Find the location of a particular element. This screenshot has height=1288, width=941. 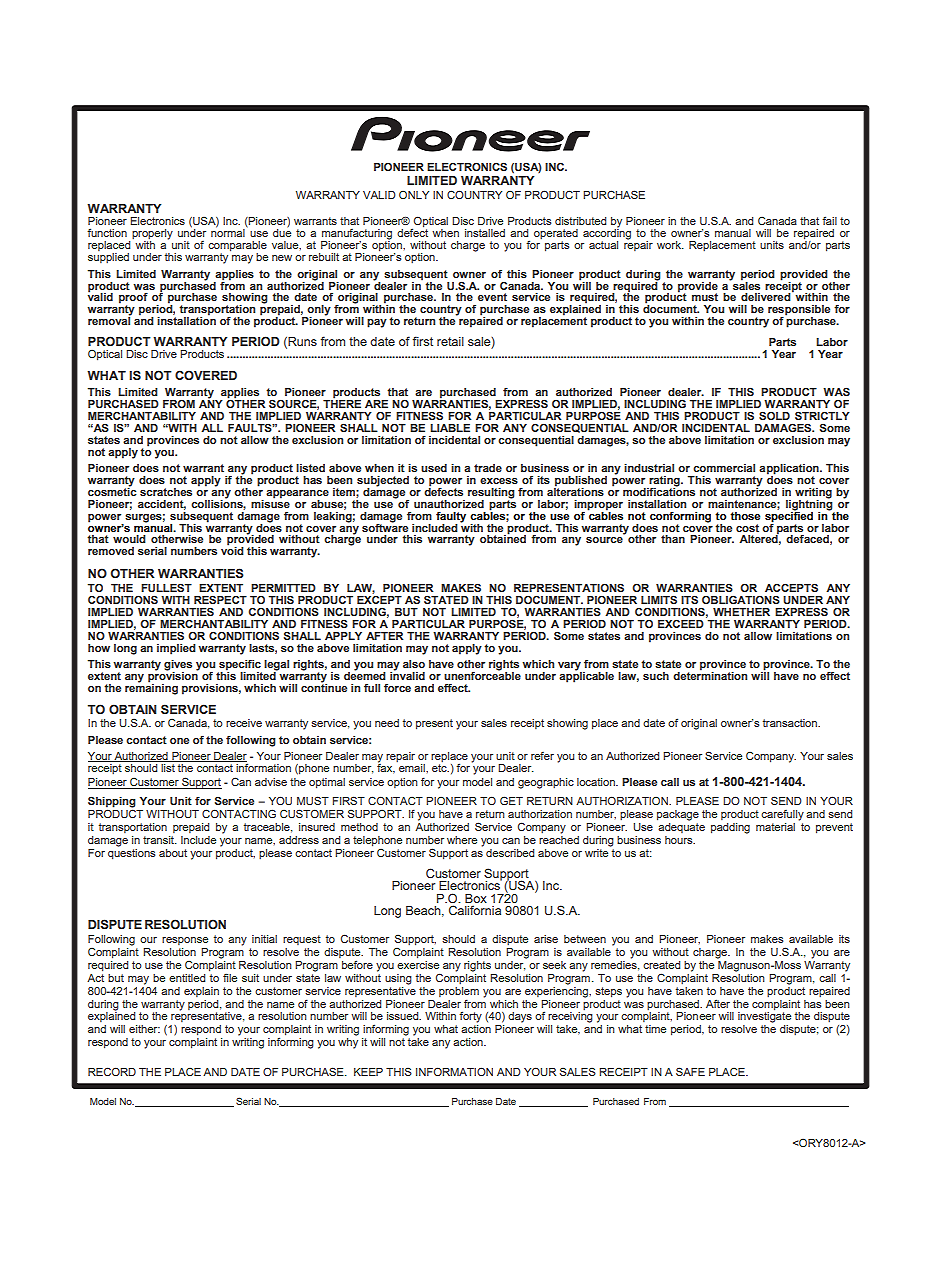

gives is located at coordinates (178, 666).
